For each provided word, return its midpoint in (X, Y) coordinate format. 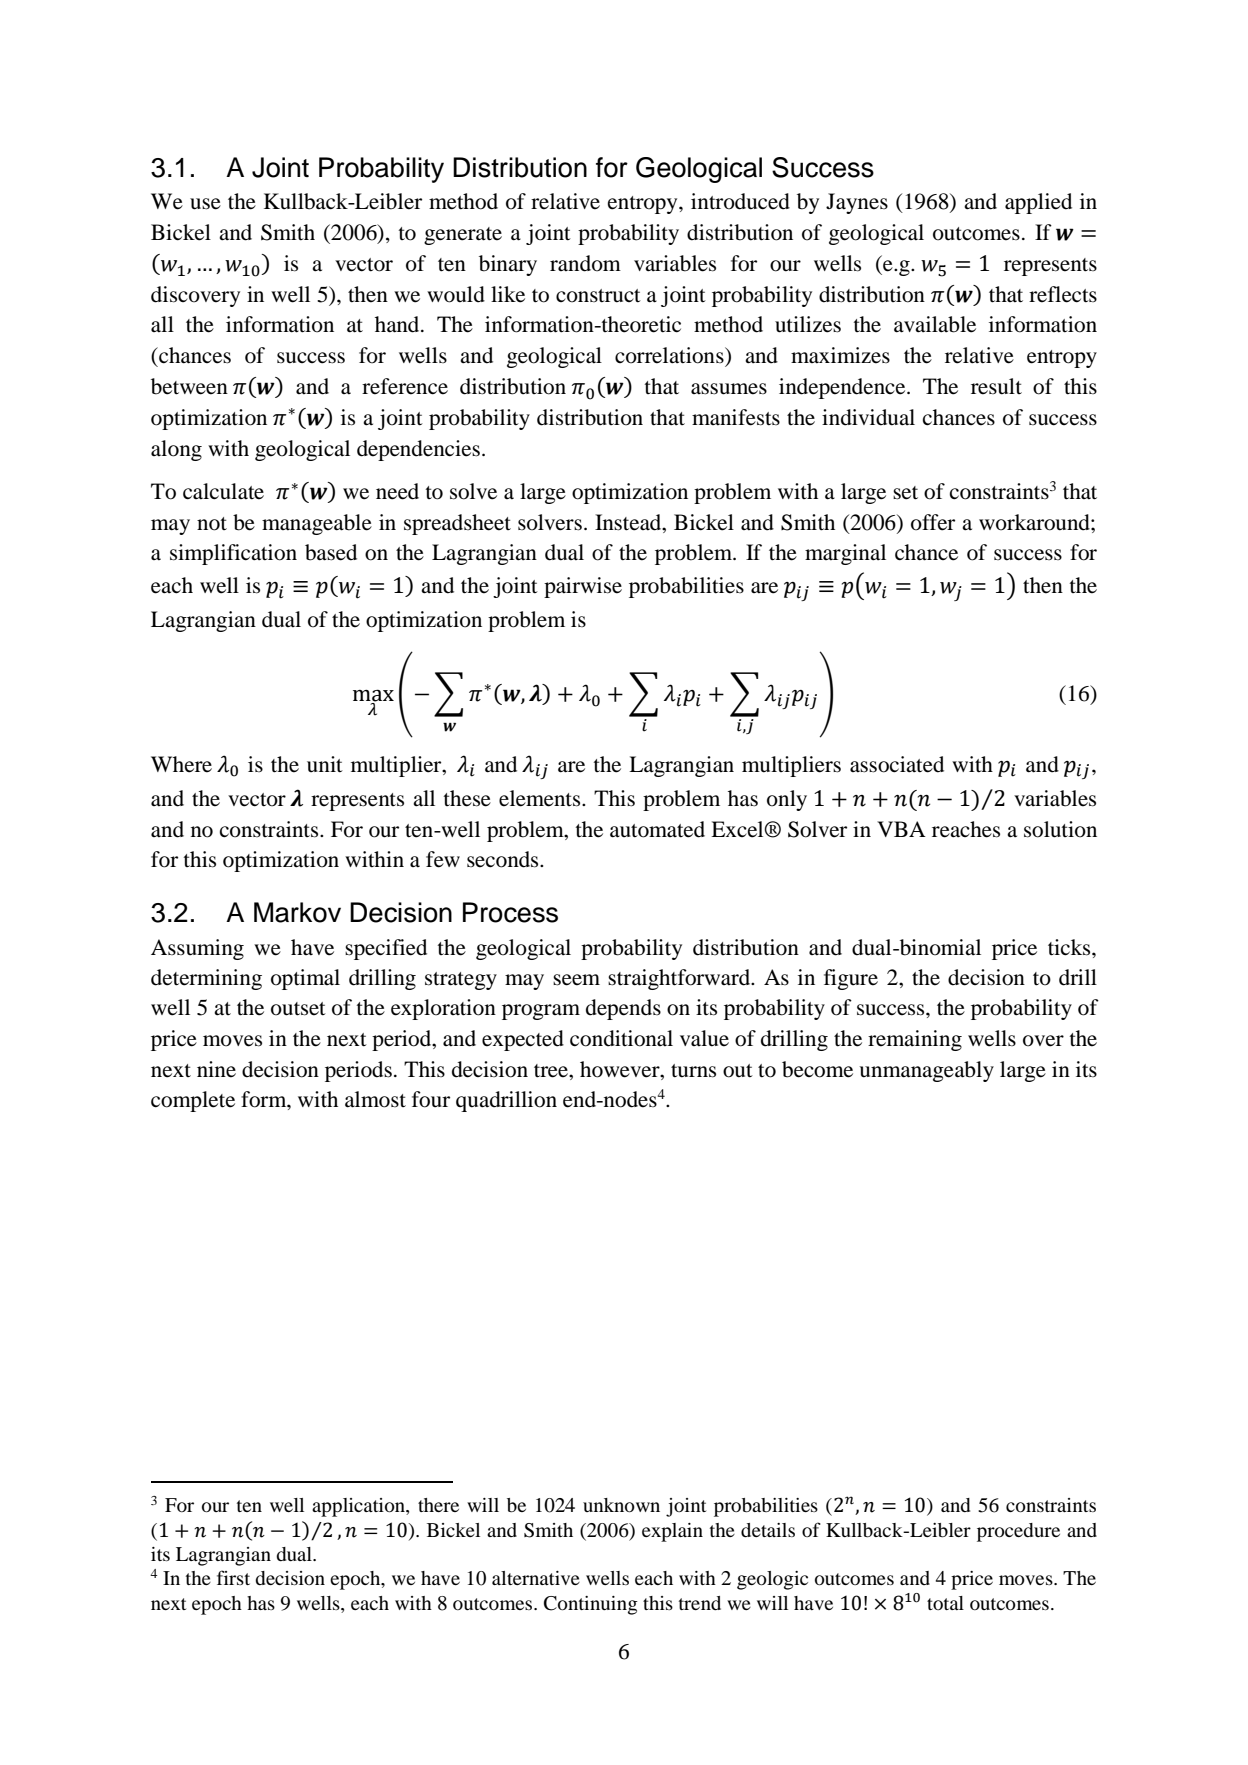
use (205, 204)
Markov (297, 912)
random (585, 263)
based (331, 552)
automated (657, 829)
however (621, 1069)
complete (193, 1101)
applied (1038, 203)
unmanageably (926, 1071)
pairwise (583, 587)
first (233, 1577)
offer (933, 522)
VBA (901, 829)
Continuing (591, 1605)
